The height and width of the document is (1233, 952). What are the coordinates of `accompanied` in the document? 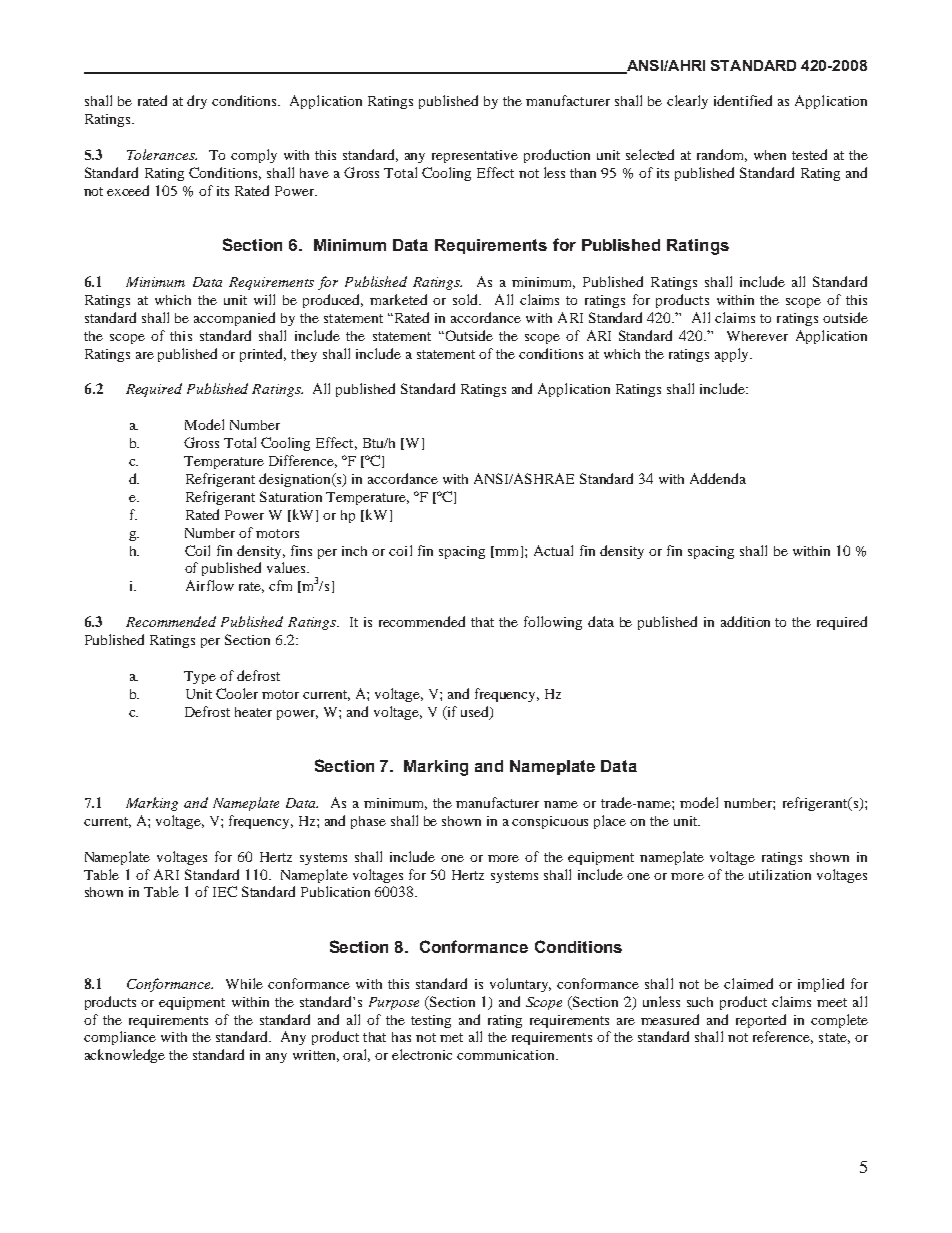 It's located at (234, 319).
